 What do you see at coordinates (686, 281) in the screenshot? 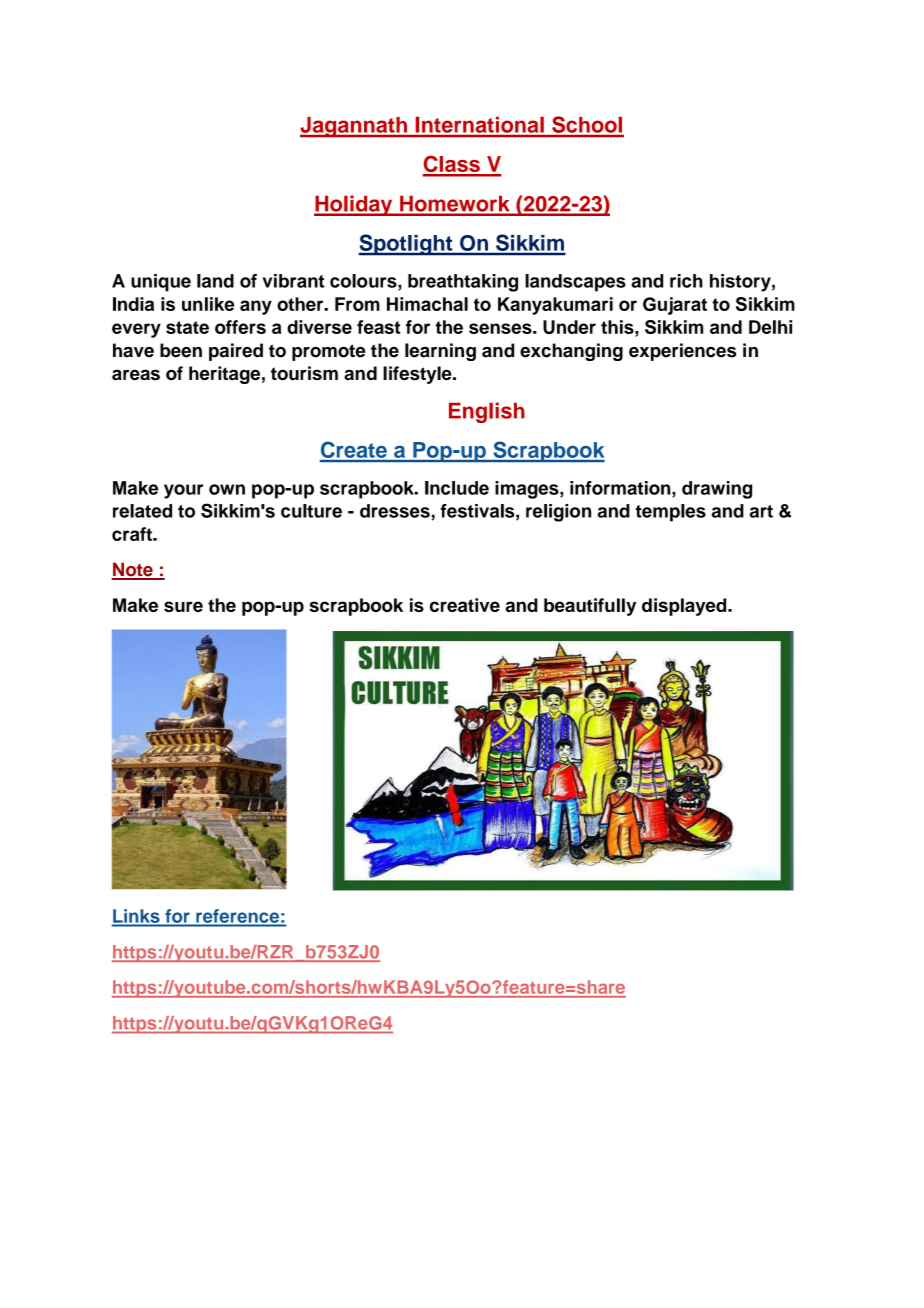
I see `rich` at bounding box center [686, 281].
